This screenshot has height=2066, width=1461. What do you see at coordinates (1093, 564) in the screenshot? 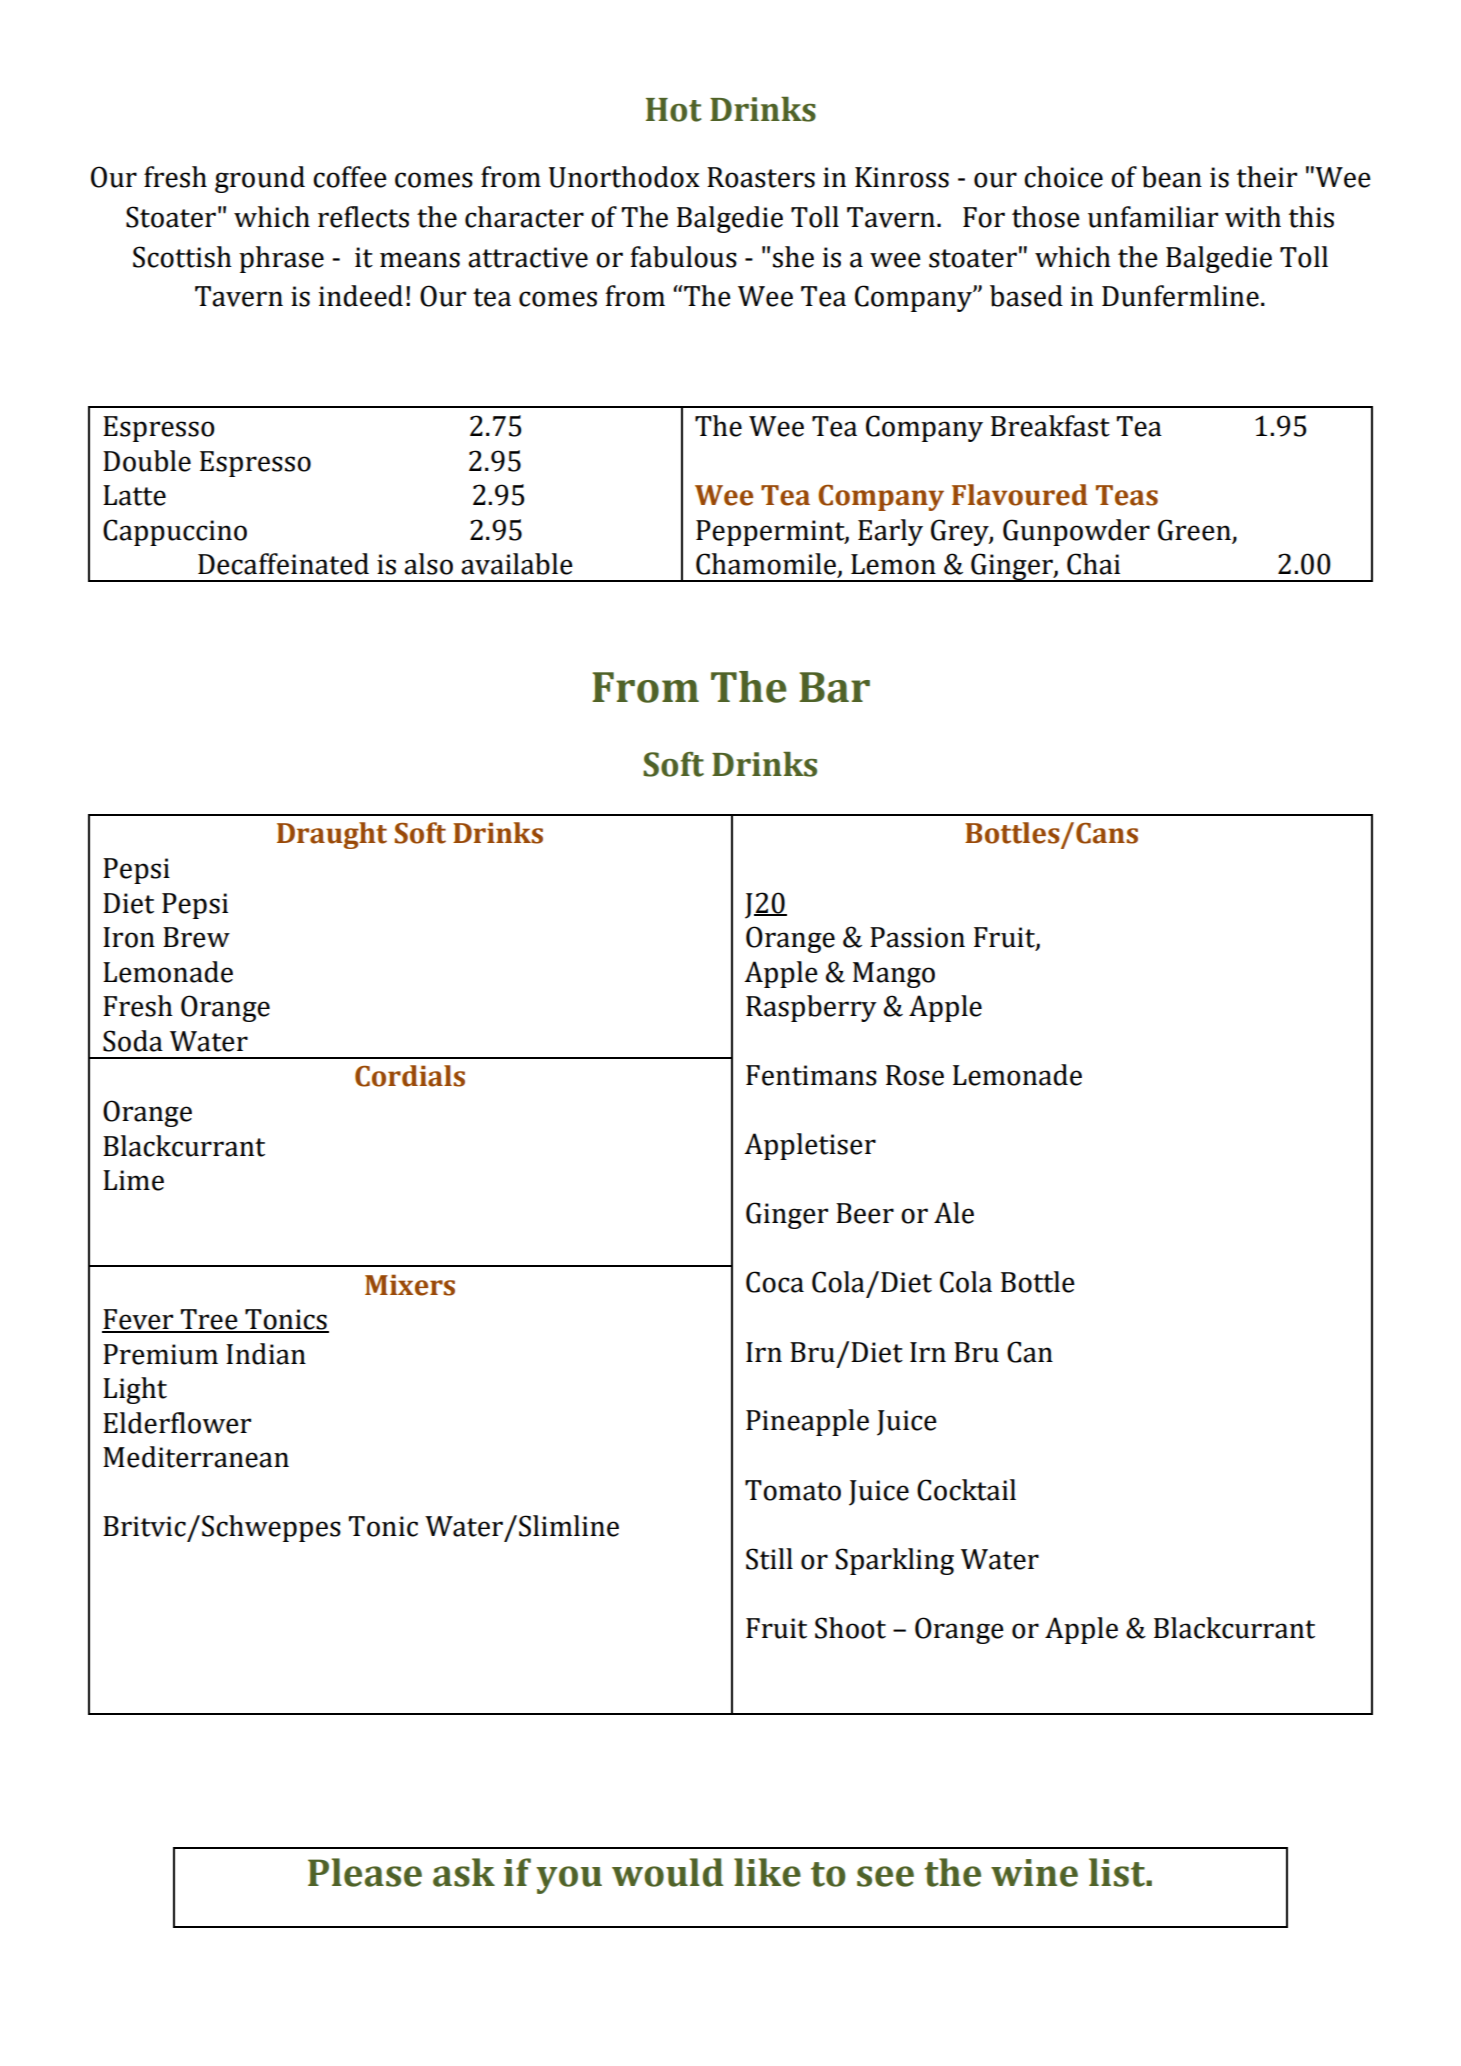
I see `Chai` at bounding box center [1093, 564].
